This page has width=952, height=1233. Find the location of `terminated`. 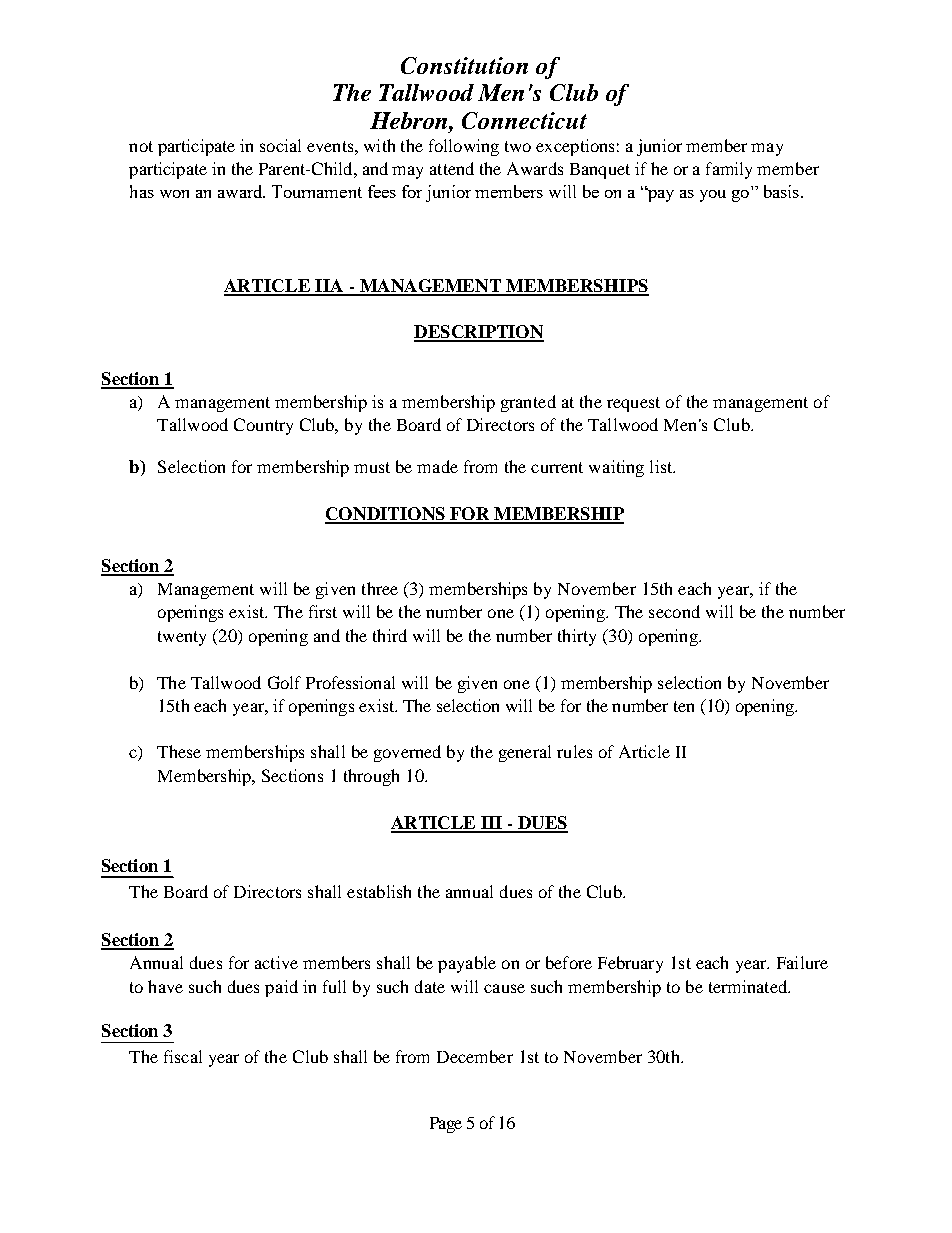

terminated is located at coordinates (749, 986).
